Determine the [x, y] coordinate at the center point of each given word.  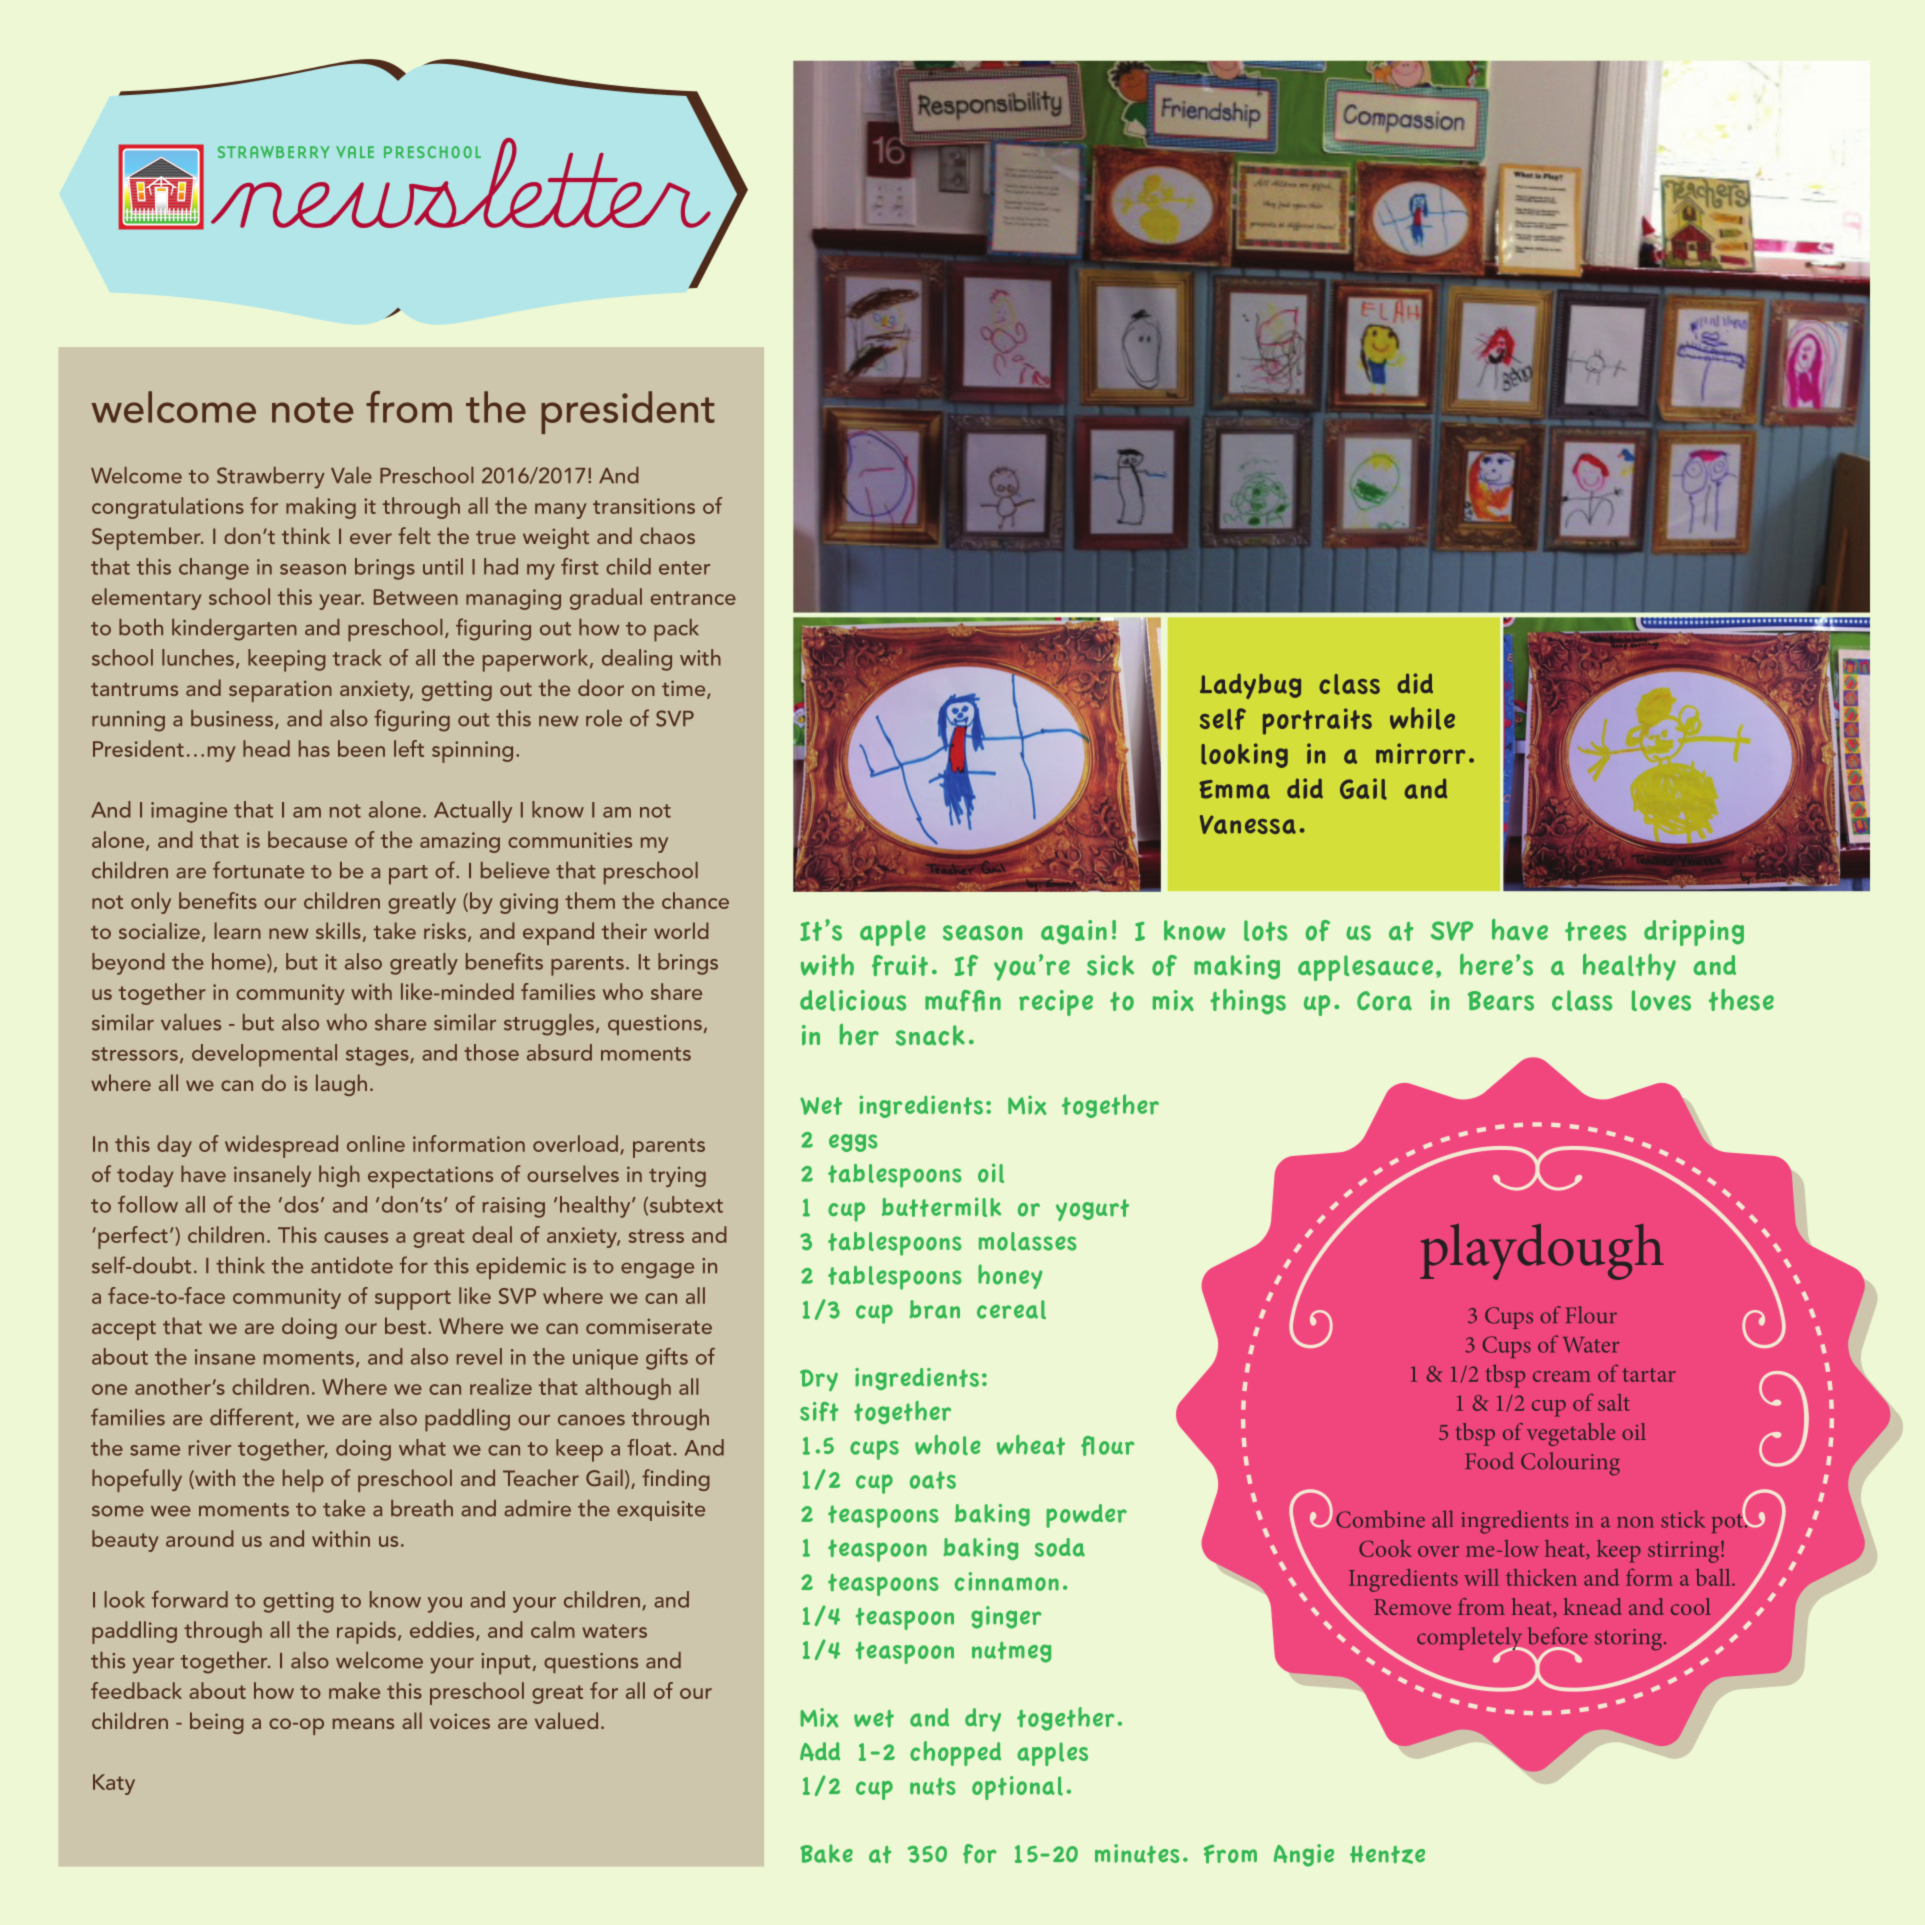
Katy [114, 1784]
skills [338, 930]
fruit [900, 965]
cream [1562, 1376]
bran [934, 1309]
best [405, 1325]
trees [1595, 931]
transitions [644, 506]
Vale [351, 475]
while [1422, 718]
